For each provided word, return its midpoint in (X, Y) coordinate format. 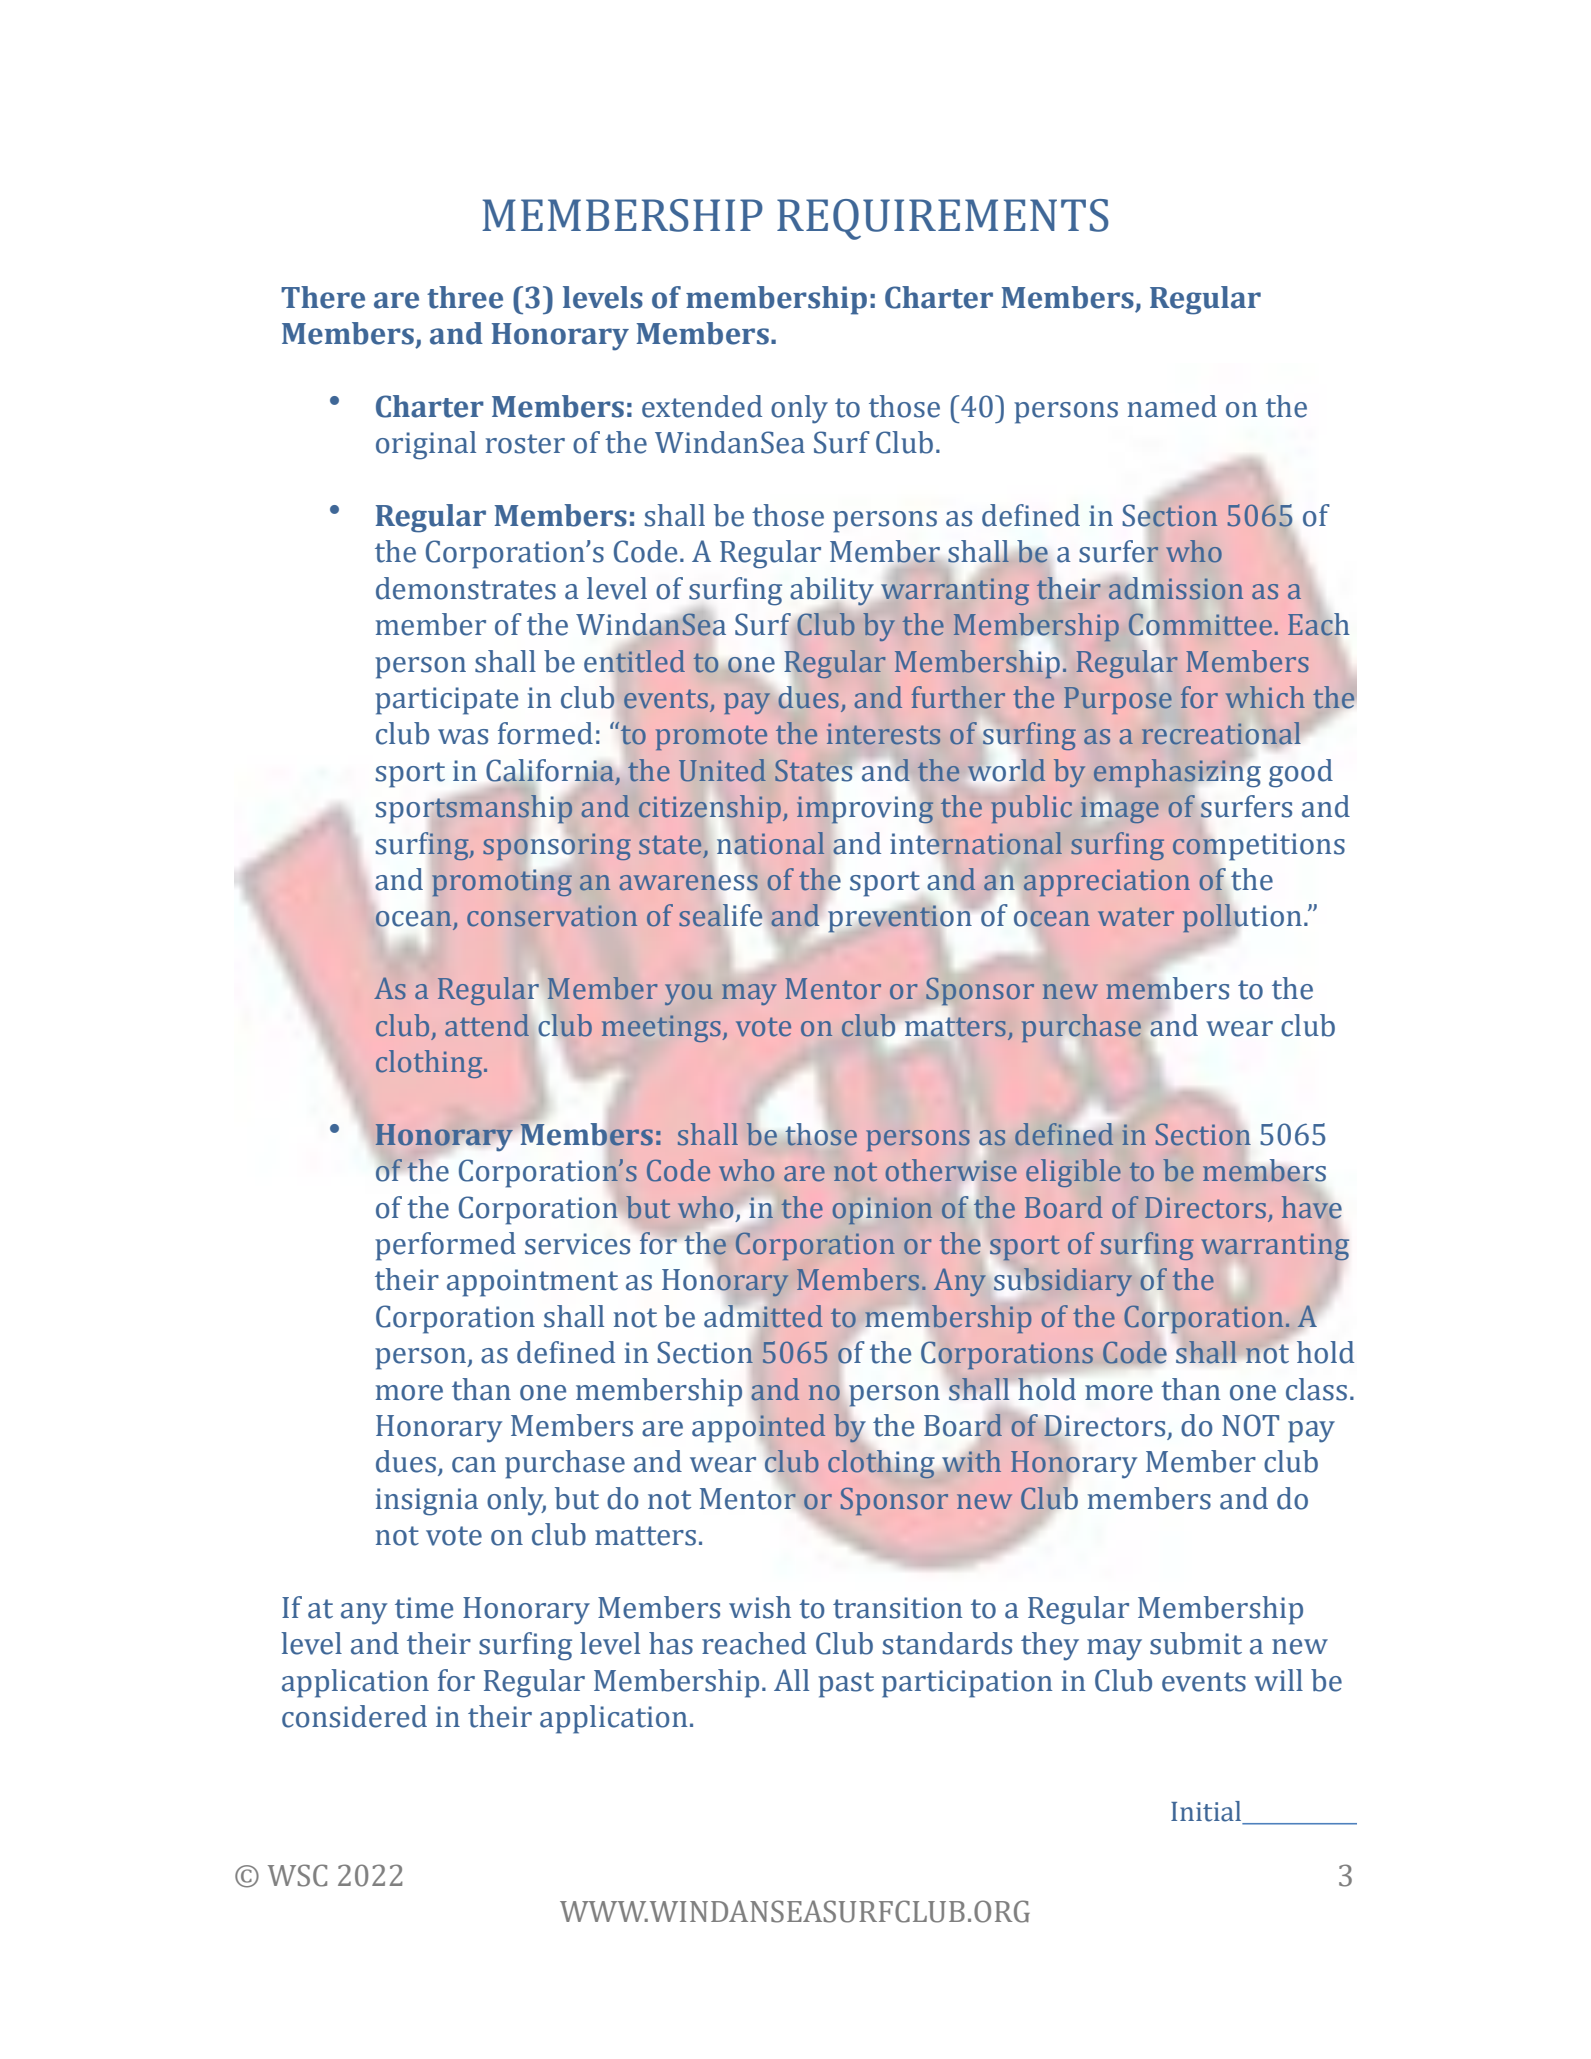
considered (354, 1716)
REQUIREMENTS (943, 219)
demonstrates (466, 588)
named (1172, 406)
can (474, 1465)
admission (1176, 588)
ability (833, 592)
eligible (1073, 1173)
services (577, 1244)
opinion (882, 1211)
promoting (502, 883)
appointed (758, 1428)
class (1316, 1389)
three (465, 297)
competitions (1258, 847)
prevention (900, 918)
